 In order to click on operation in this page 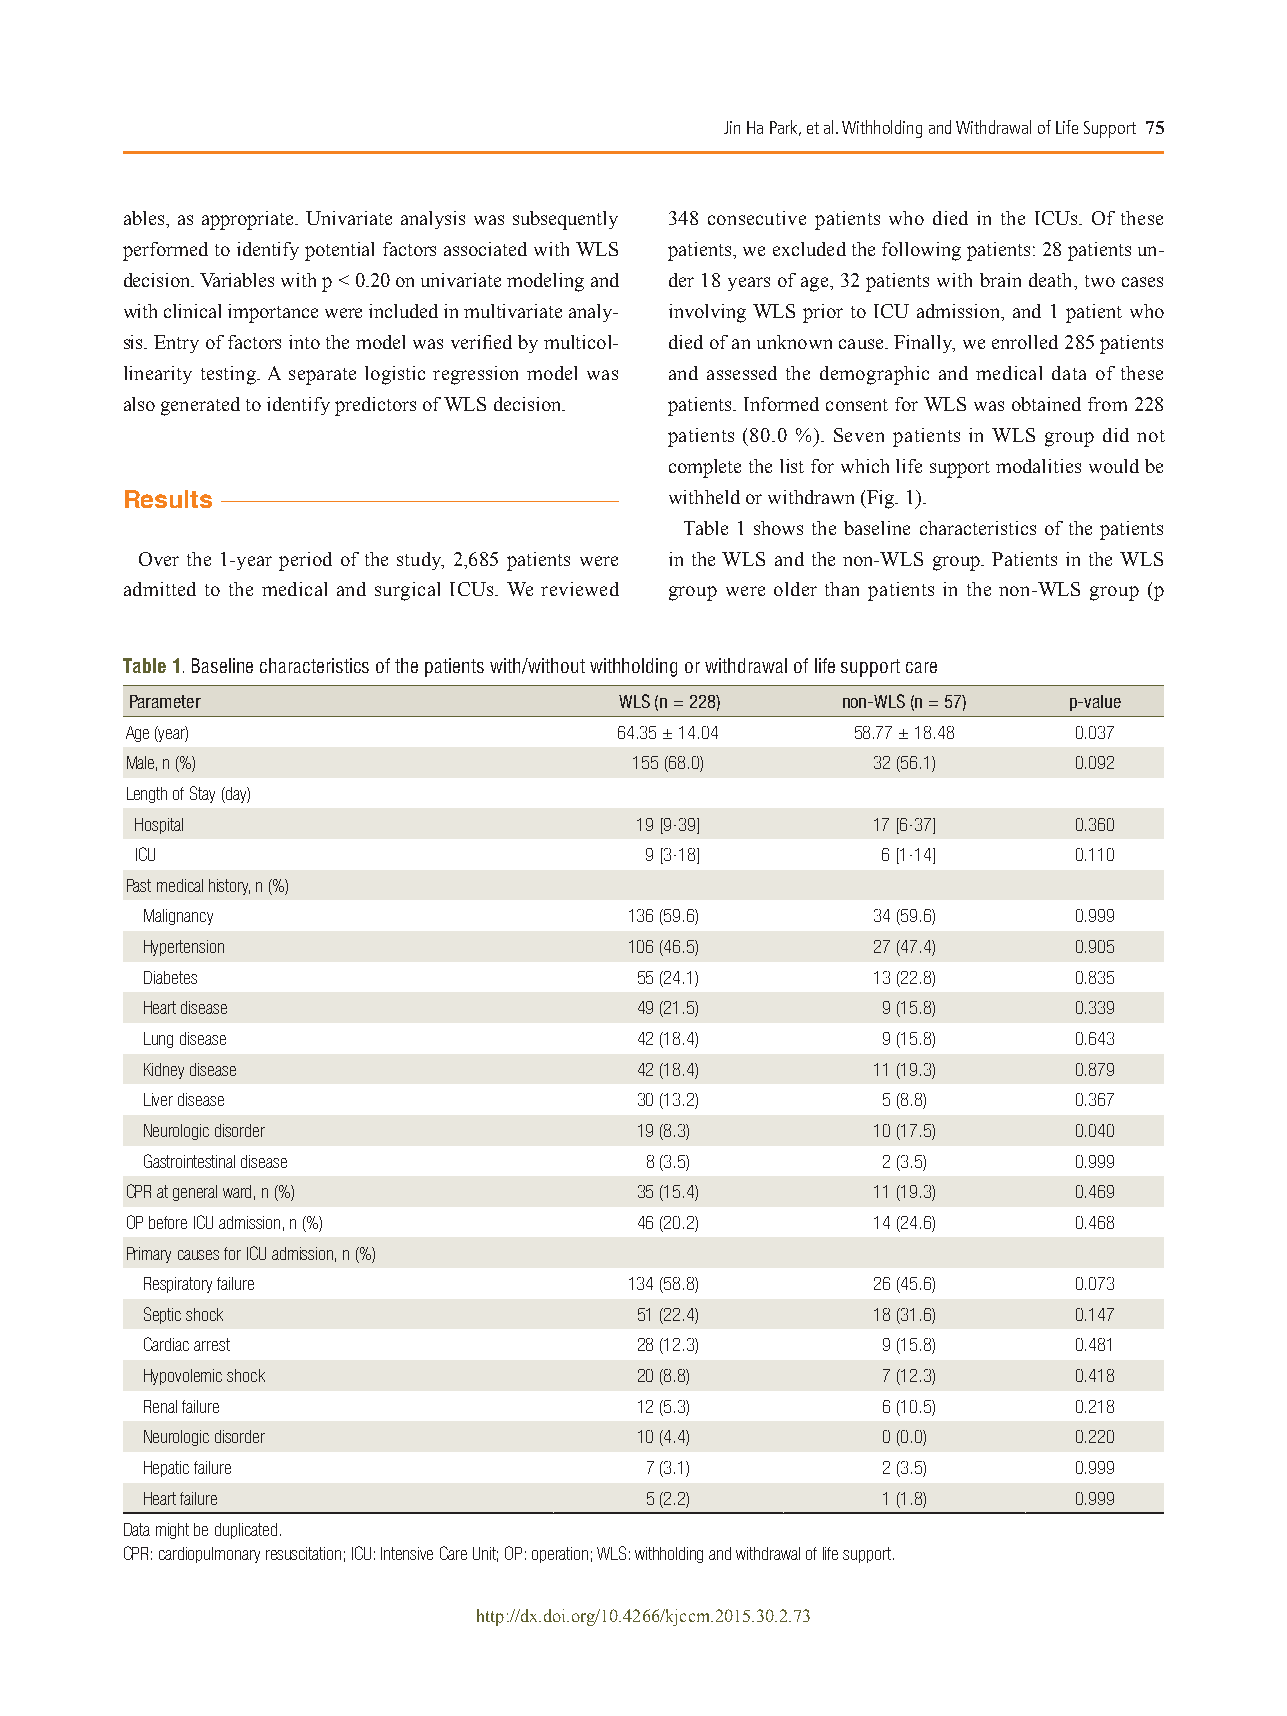, I will do `click(560, 1555)`.
